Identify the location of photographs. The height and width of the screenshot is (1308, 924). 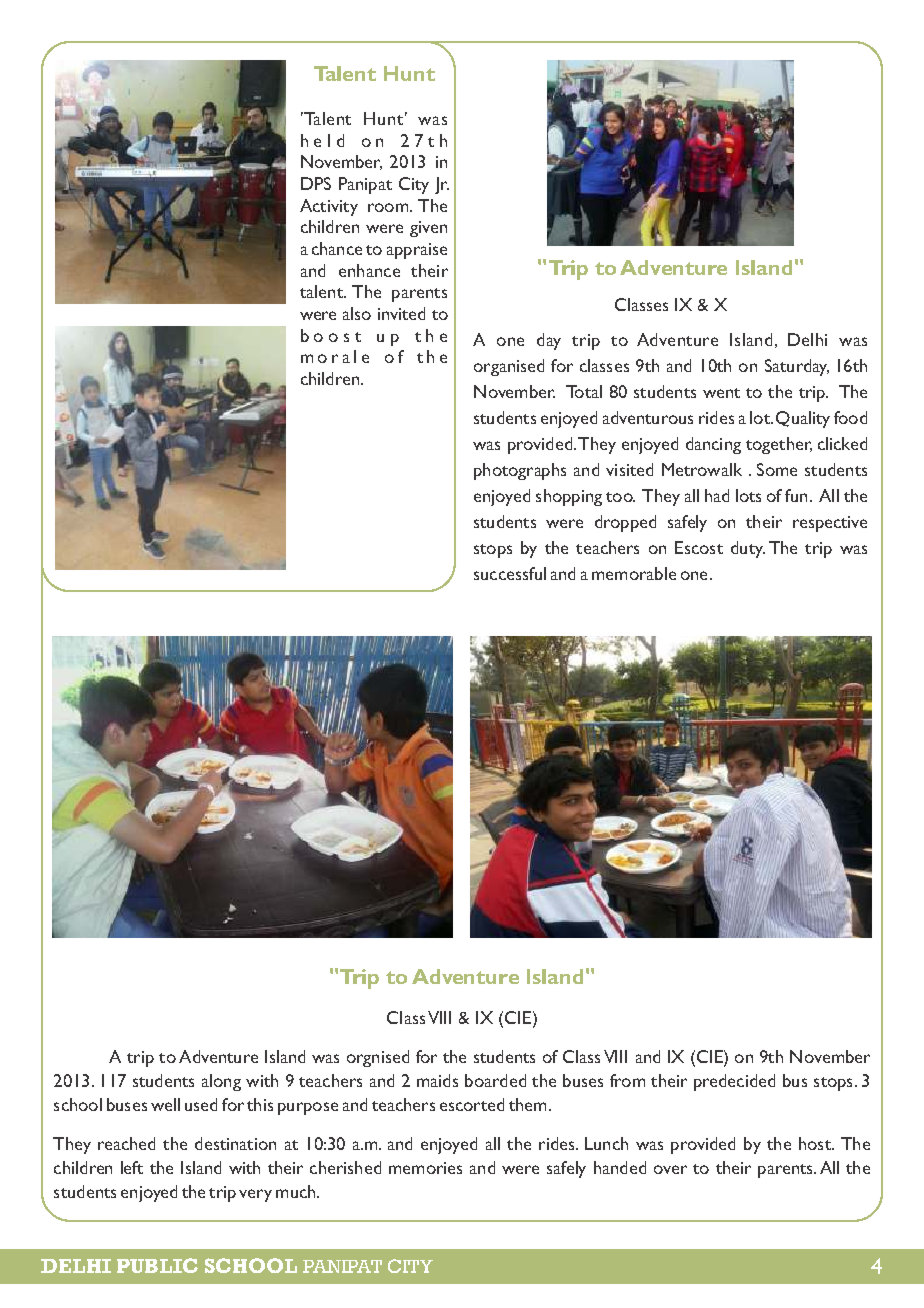
(520, 471).
